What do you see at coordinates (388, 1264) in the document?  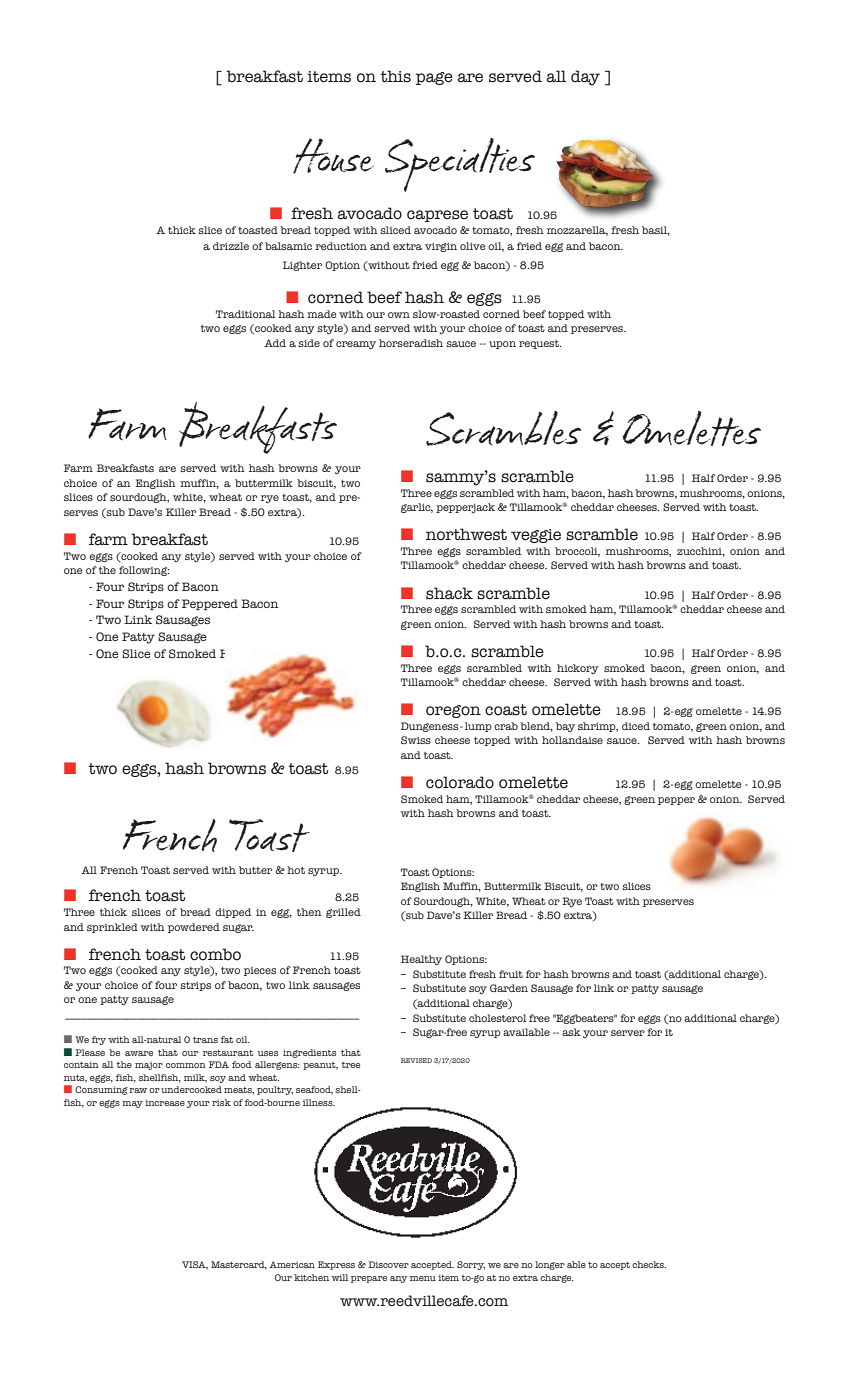 I see `Discover` at bounding box center [388, 1264].
